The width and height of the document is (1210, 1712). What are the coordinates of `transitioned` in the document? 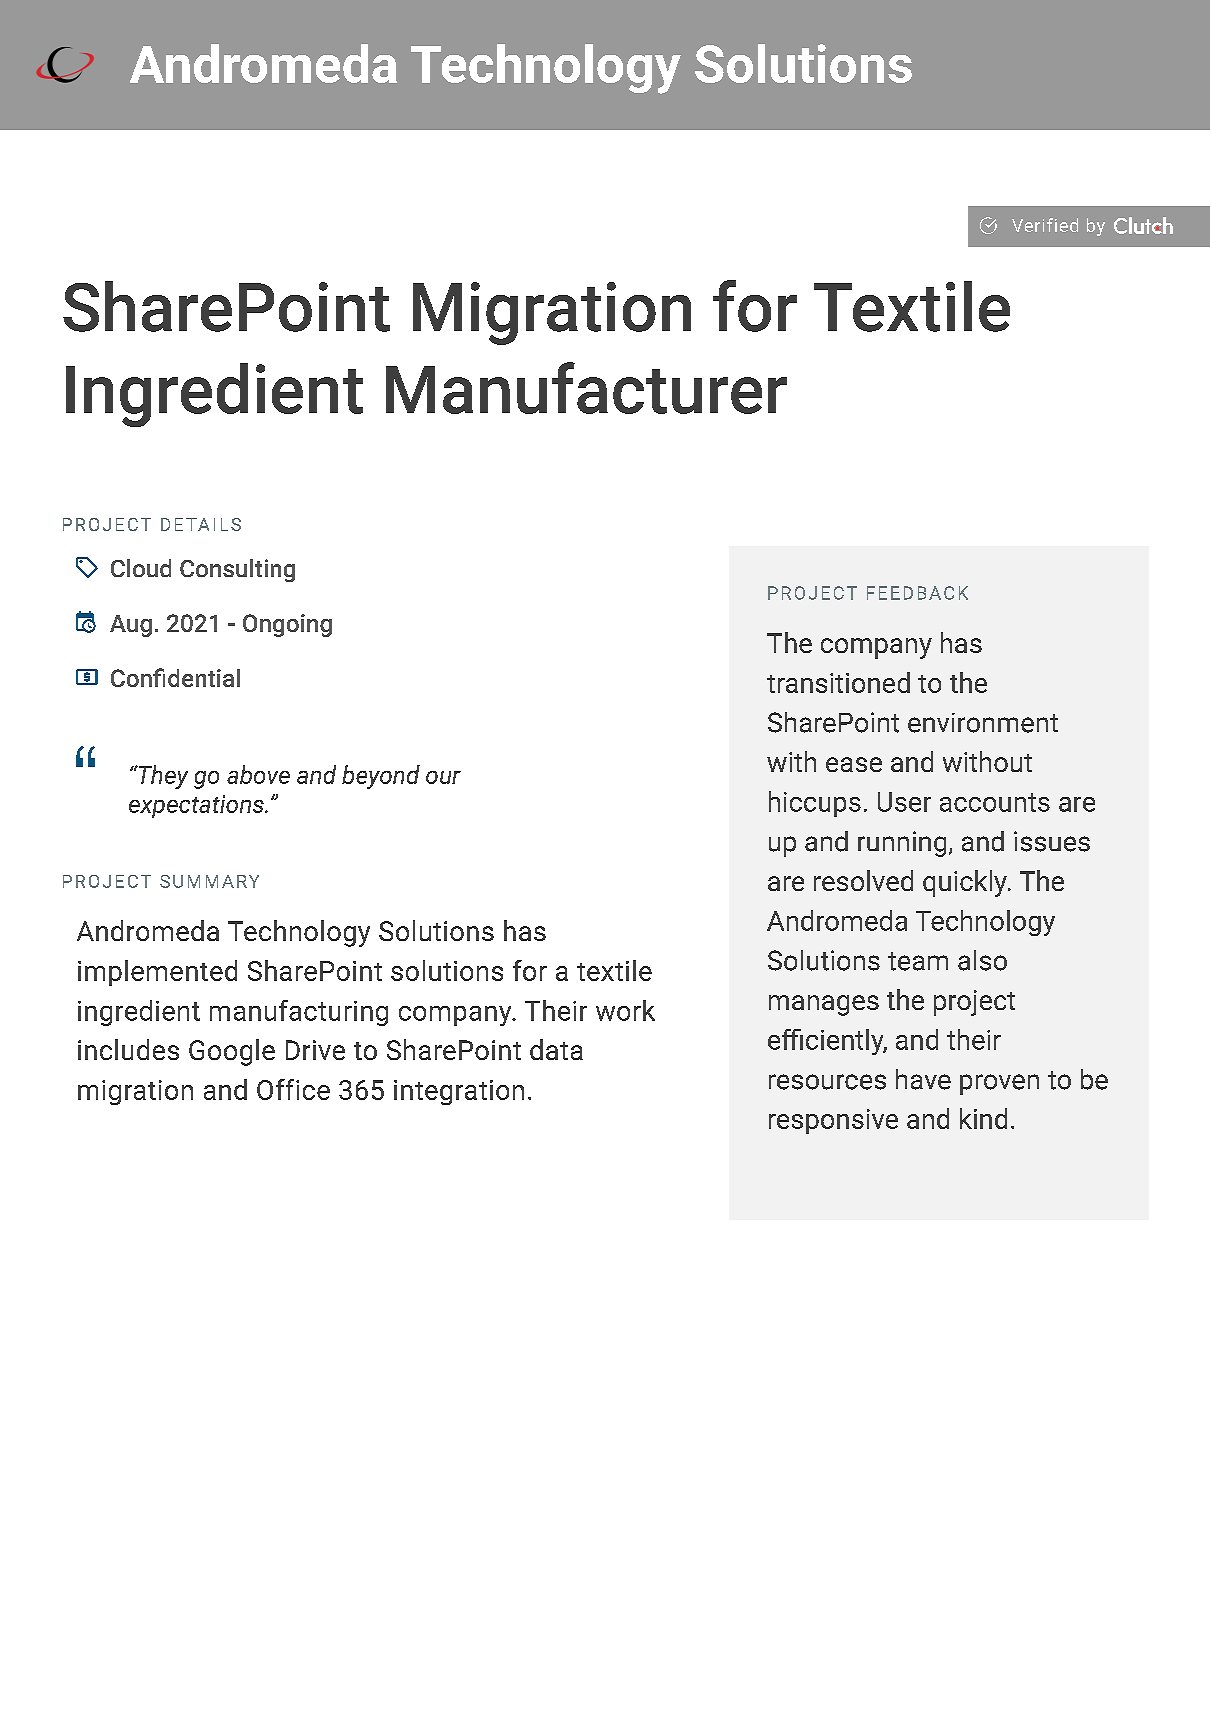 It's located at (838, 682).
